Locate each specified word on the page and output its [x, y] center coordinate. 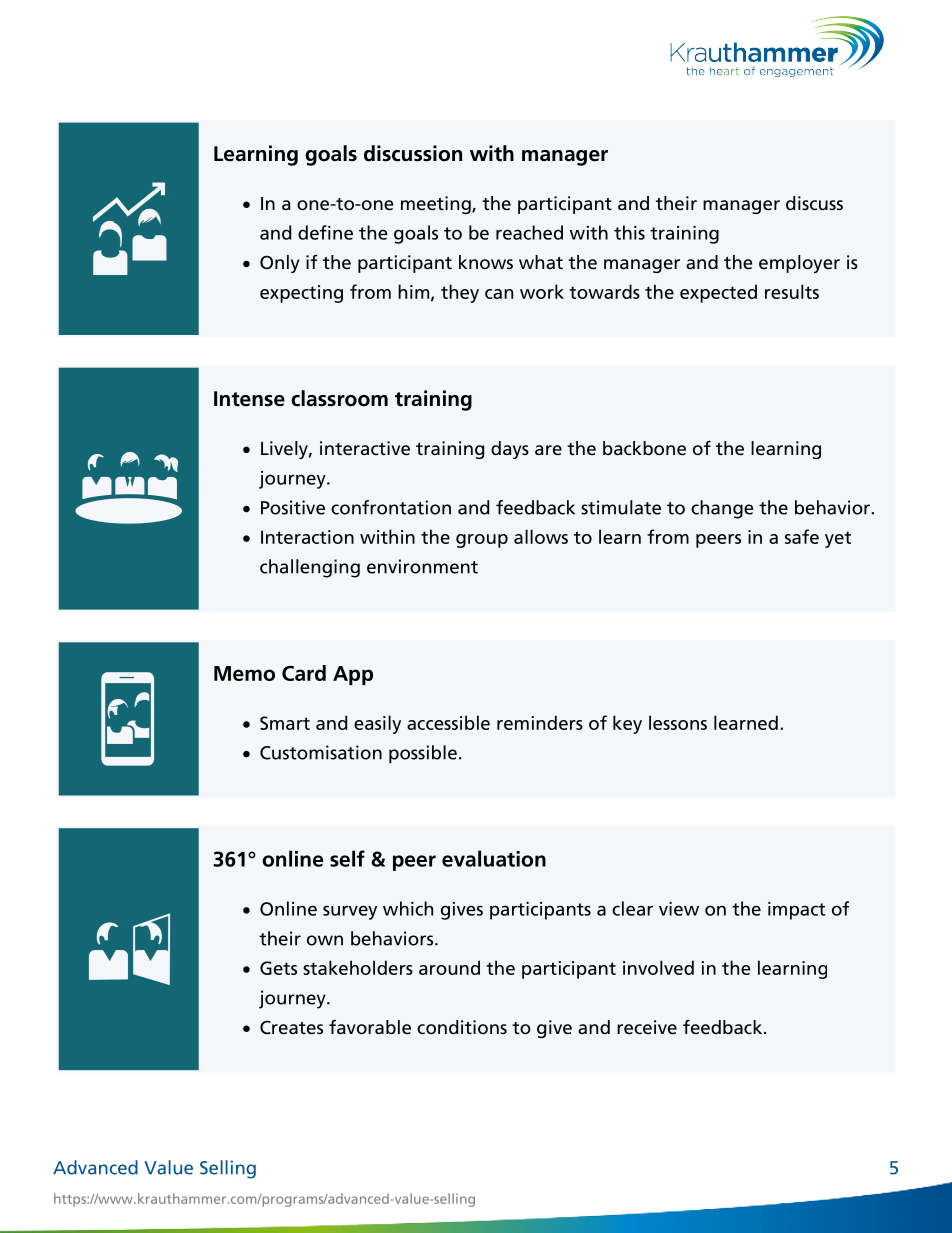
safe [802, 536]
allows [541, 536]
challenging [310, 568]
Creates [291, 1027]
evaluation [494, 858]
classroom [339, 398]
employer [799, 264]
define [325, 232]
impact [797, 911]
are [548, 450]
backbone [644, 448]
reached [529, 232]
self [347, 858]
